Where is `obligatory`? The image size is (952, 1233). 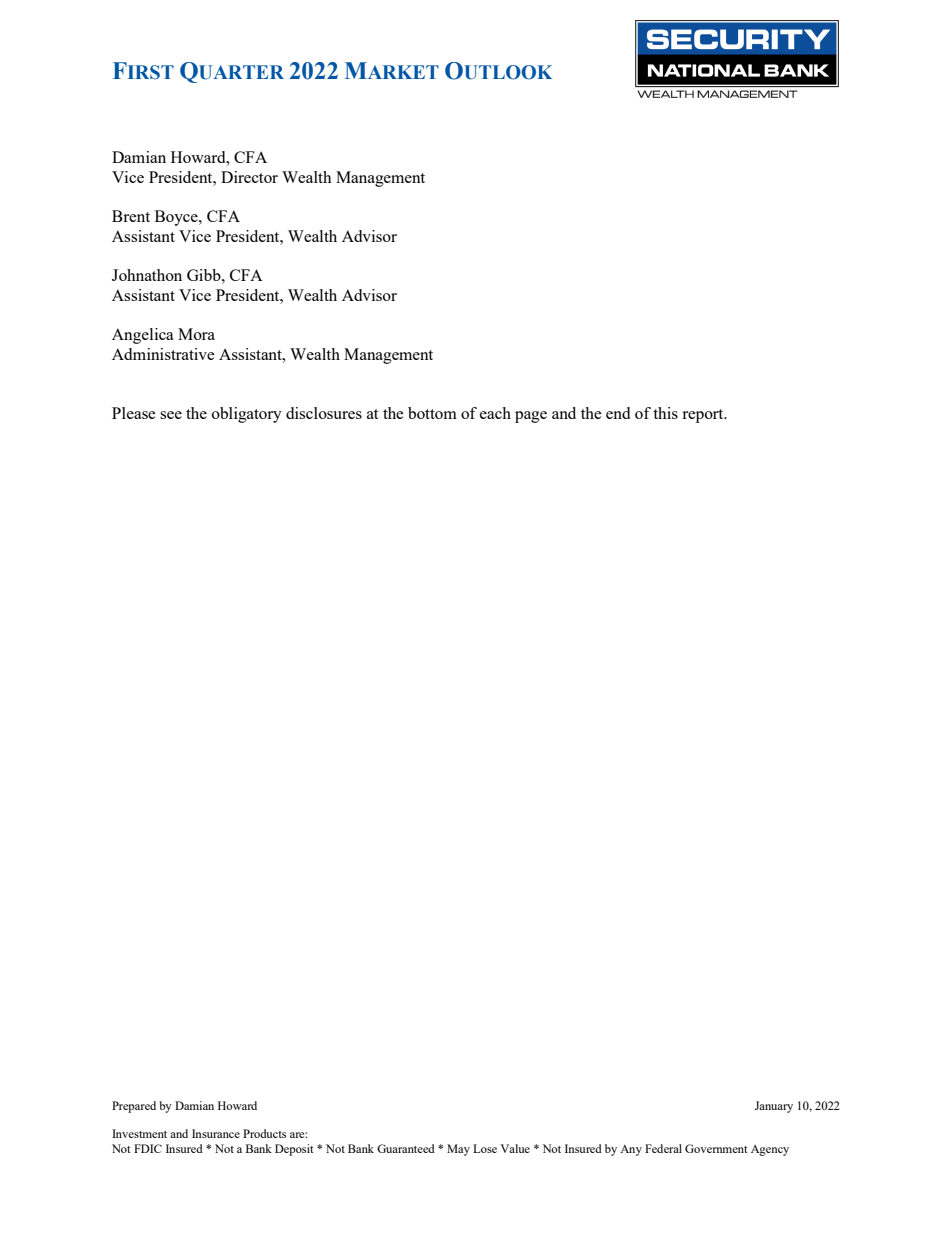 obligatory is located at coordinates (247, 415).
